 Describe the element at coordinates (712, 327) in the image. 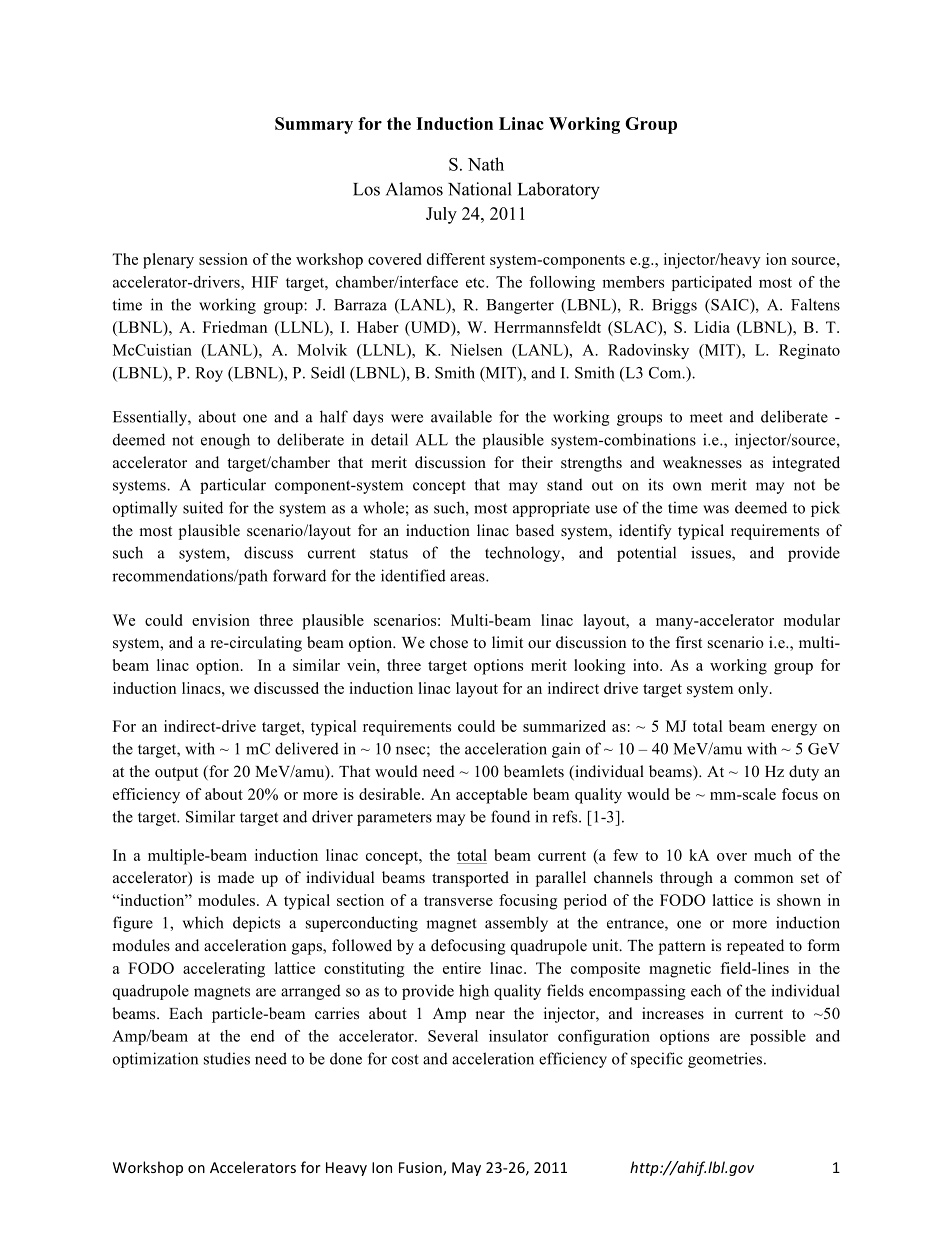

I see `Lidia` at that location.
